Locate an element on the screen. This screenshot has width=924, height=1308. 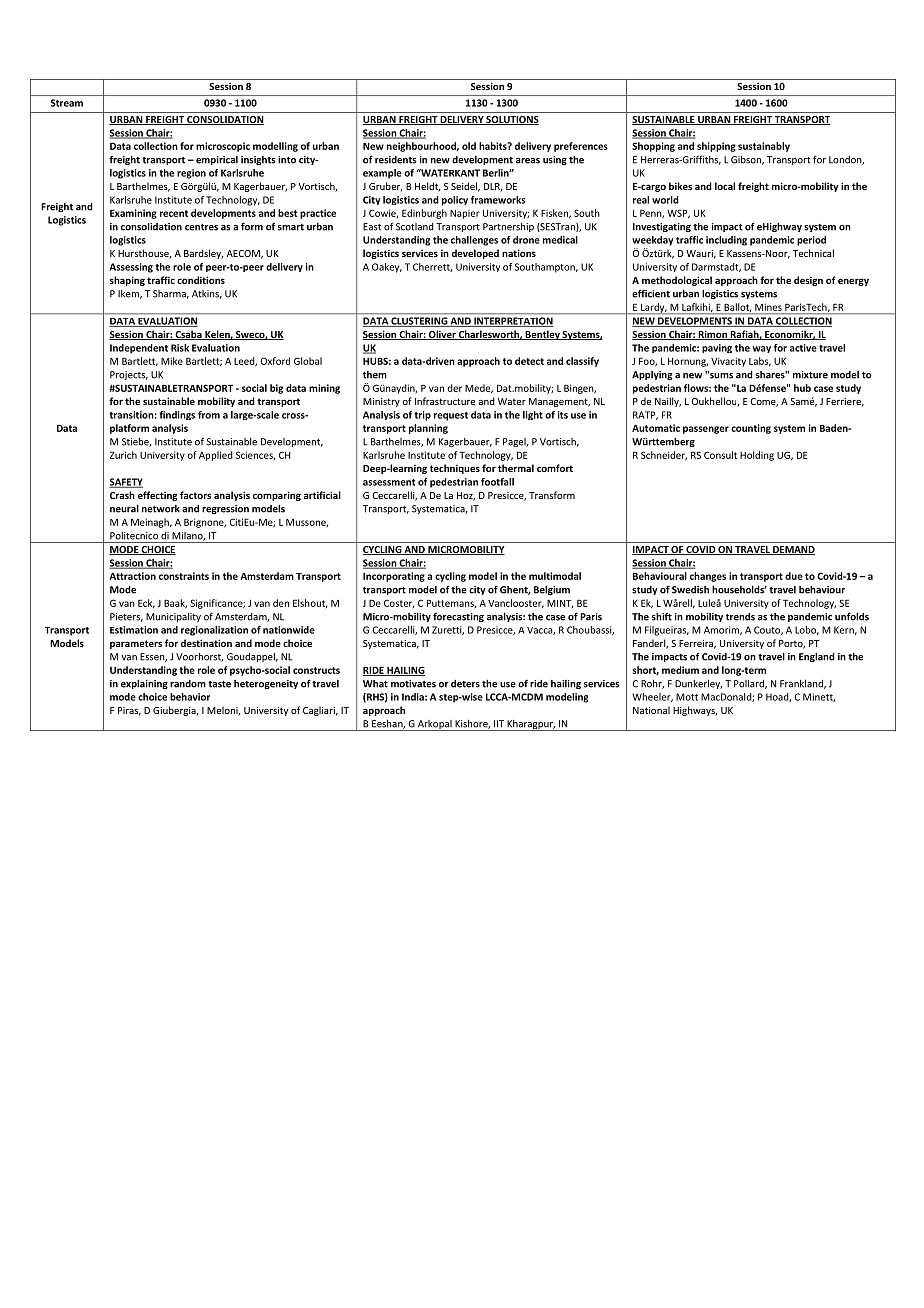
deters is located at coordinates (465, 684).
